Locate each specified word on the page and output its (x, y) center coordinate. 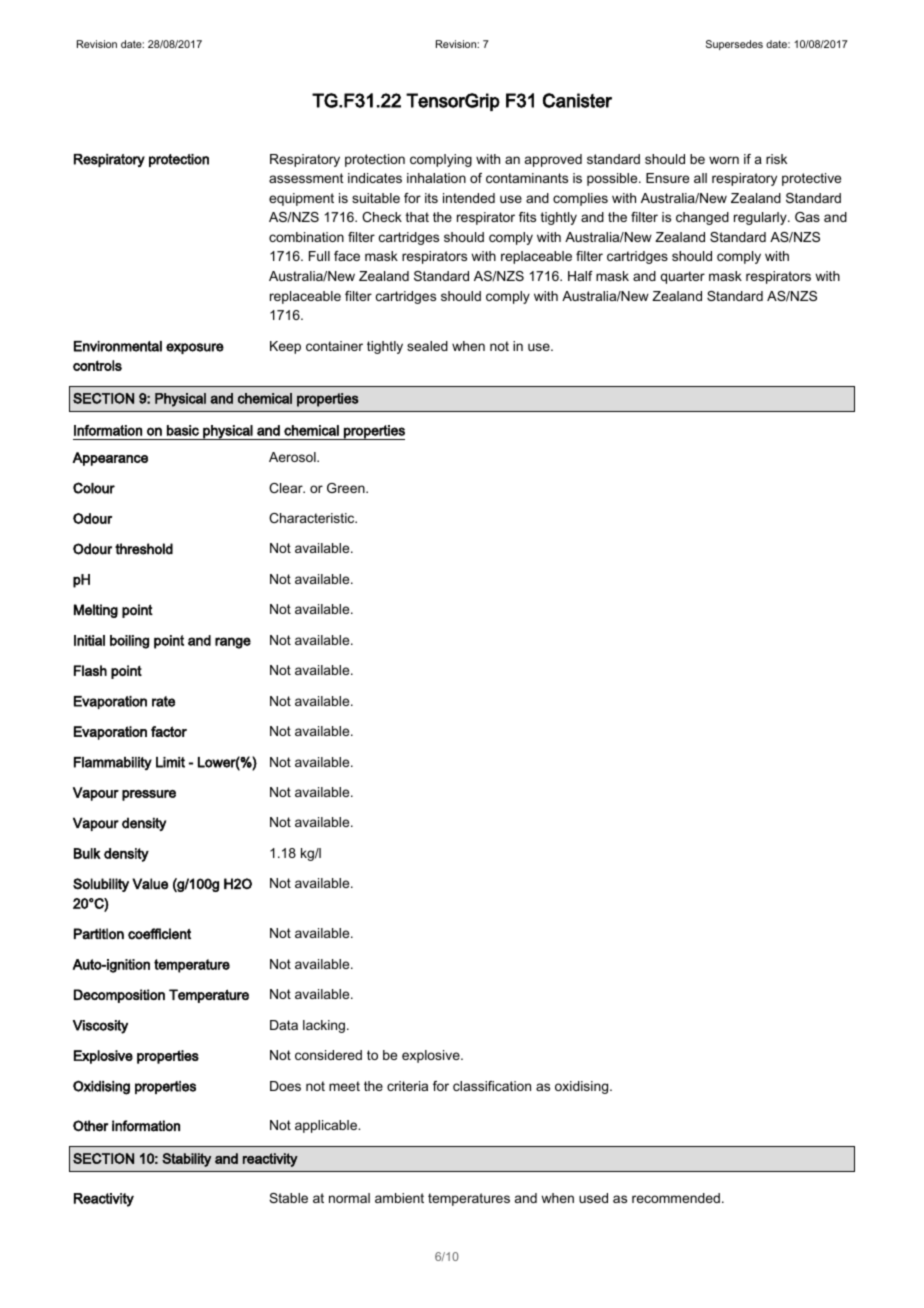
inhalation (436, 178)
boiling (129, 642)
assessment (306, 178)
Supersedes (734, 45)
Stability (186, 1160)
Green (347, 488)
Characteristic (313, 518)
